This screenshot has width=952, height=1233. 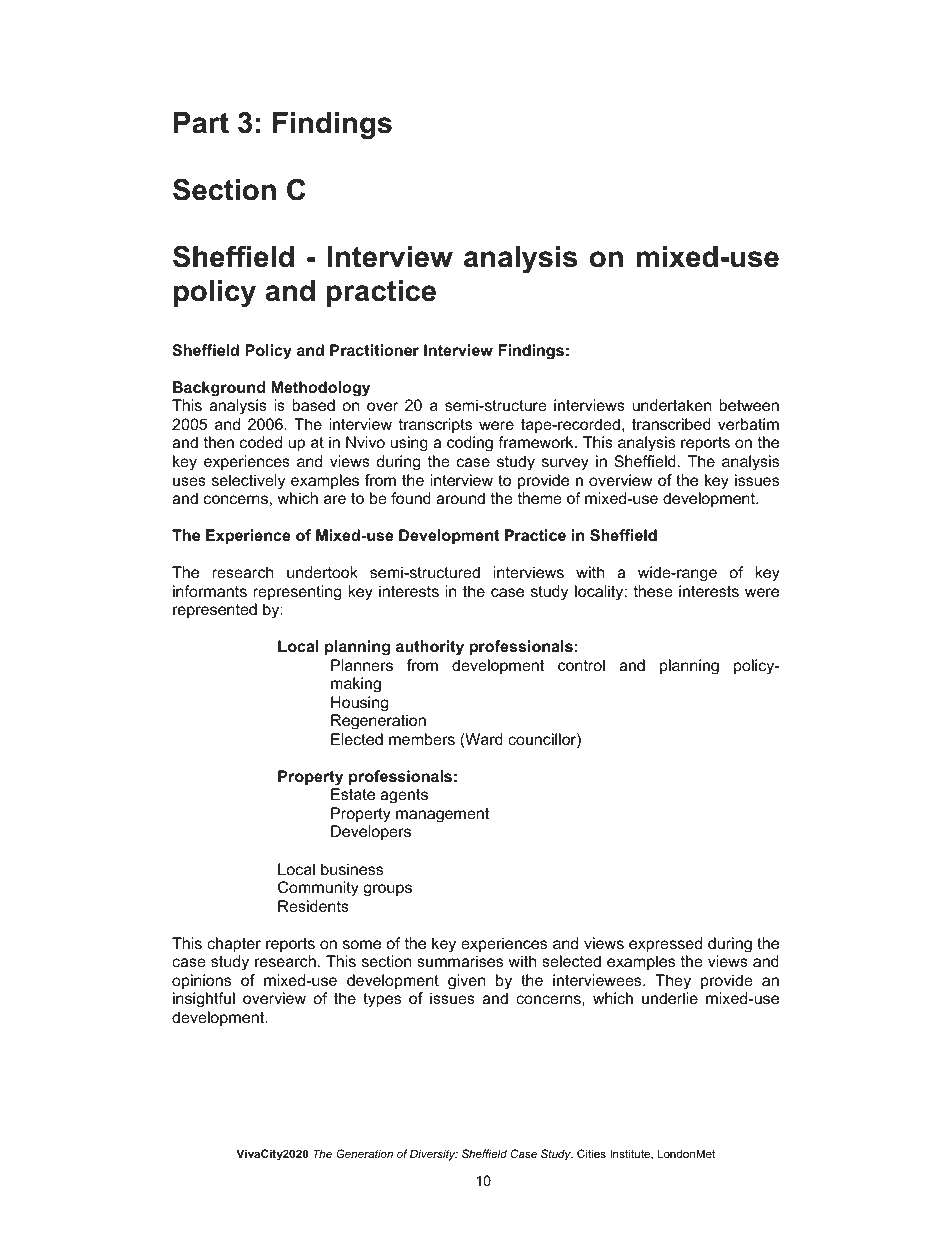 What do you see at coordinates (201, 123) in the screenshot?
I see `Part` at bounding box center [201, 123].
